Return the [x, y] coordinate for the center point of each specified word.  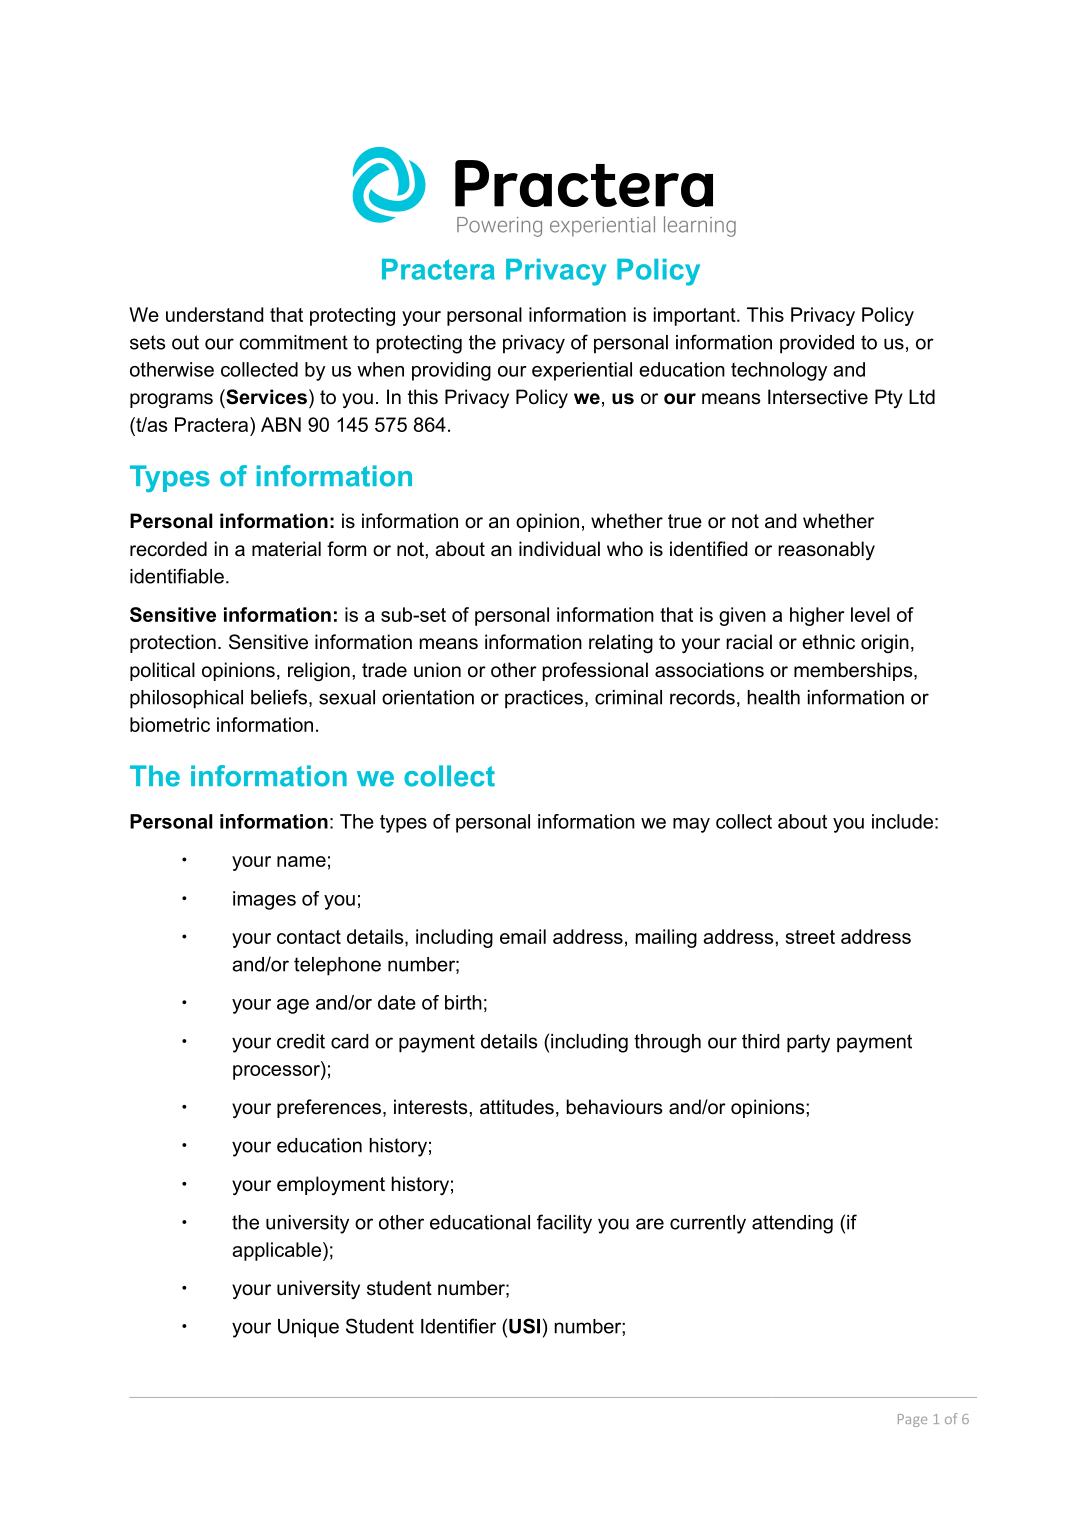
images [264, 900]
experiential [582, 371]
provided [817, 344]
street [810, 937]
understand [214, 314]
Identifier [458, 1326]
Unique [308, 1328]
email [523, 936]
